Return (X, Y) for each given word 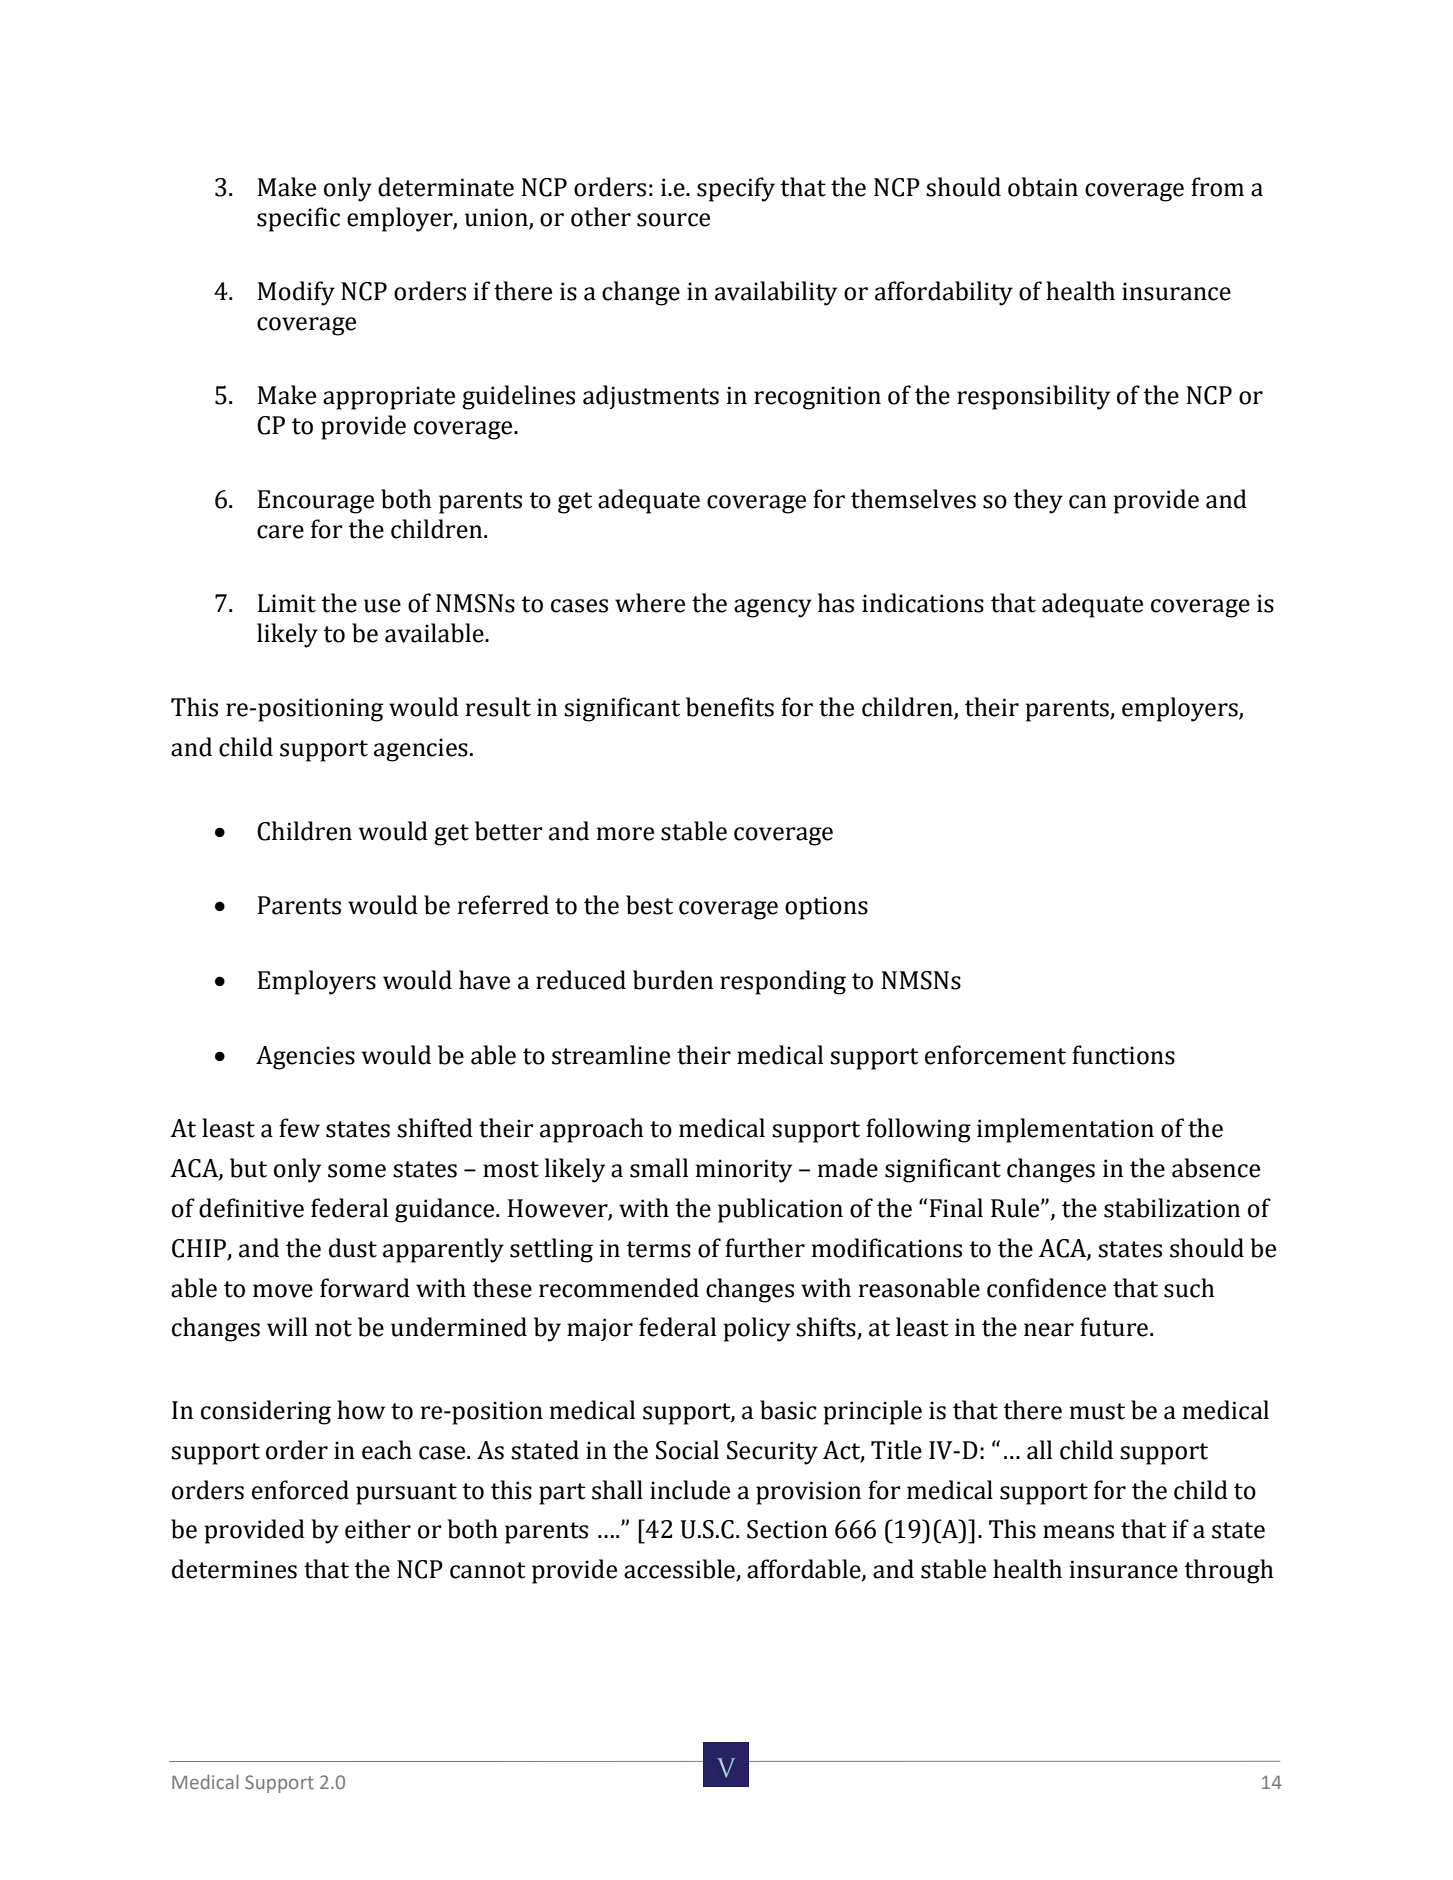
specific (298, 219)
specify (736, 189)
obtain (1043, 187)
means (1078, 1532)
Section (787, 1529)
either (378, 1529)
